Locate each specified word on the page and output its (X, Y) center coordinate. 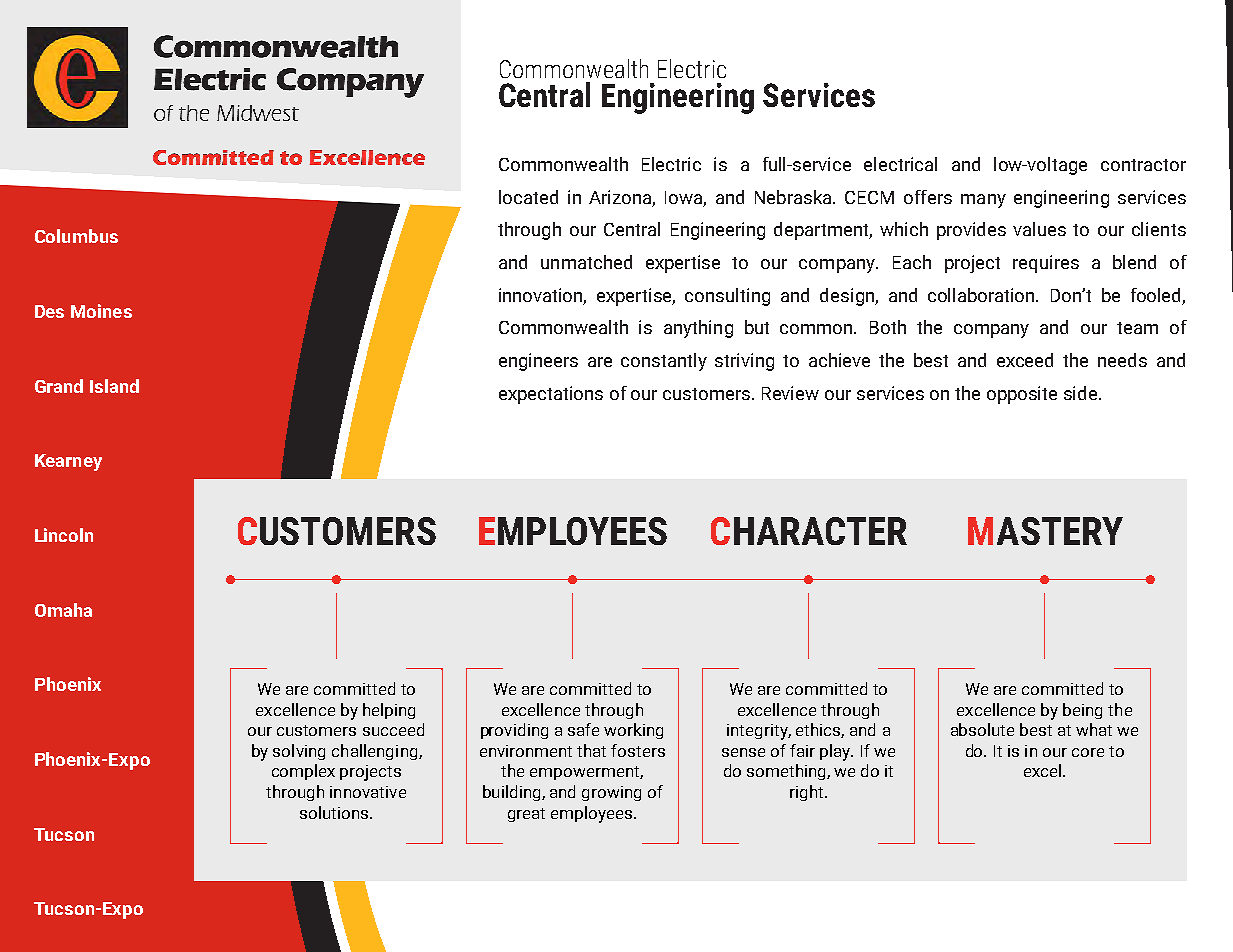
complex (303, 772)
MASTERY (1045, 531)
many (983, 201)
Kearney (68, 462)
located (528, 197)
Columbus (76, 236)
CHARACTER (809, 531)
